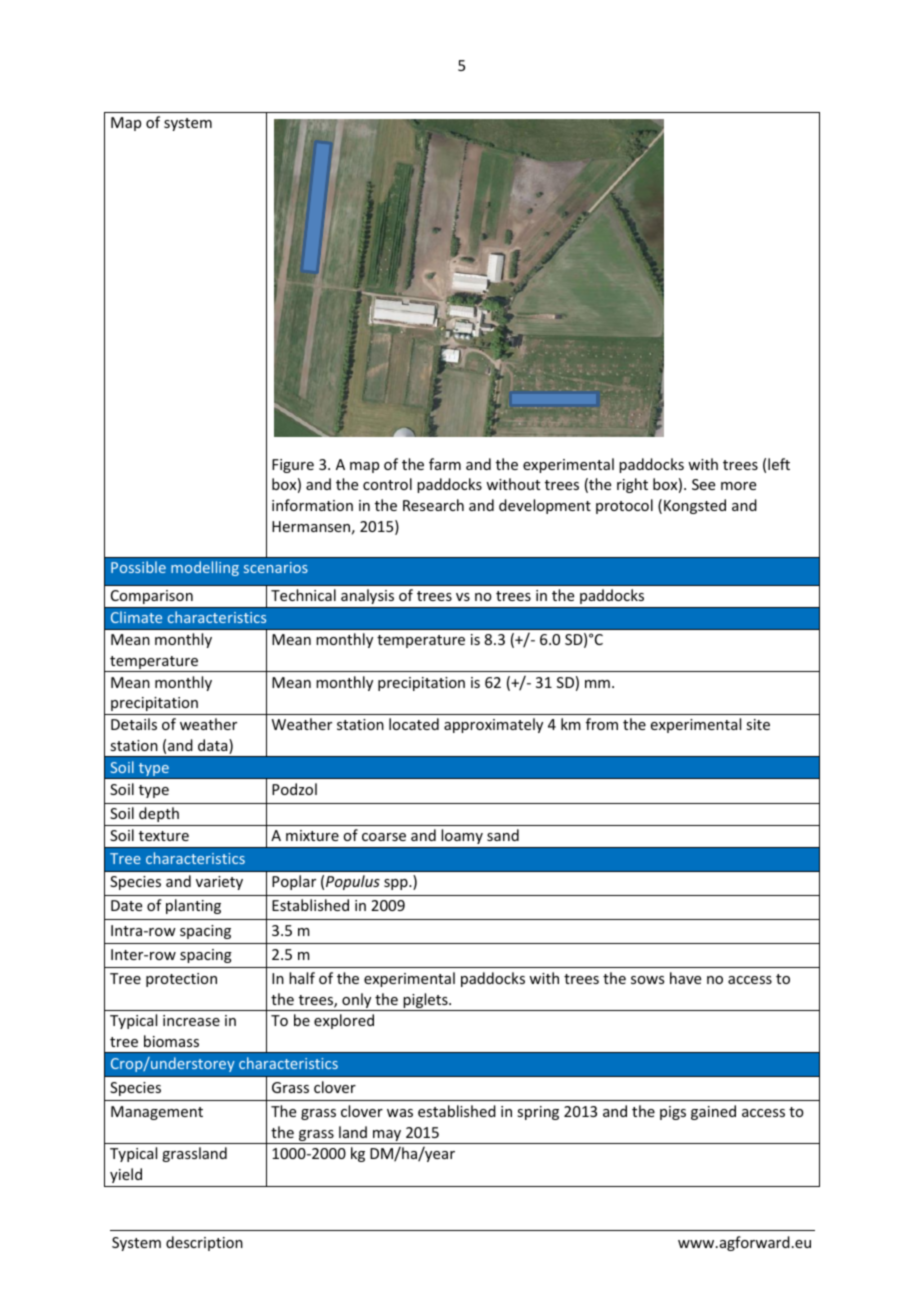 The height and width of the screenshot is (1308, 924). What do you see at coordinates (433, 505) in the screenshot?
I see `Research` at bounding box center [433, 505].
